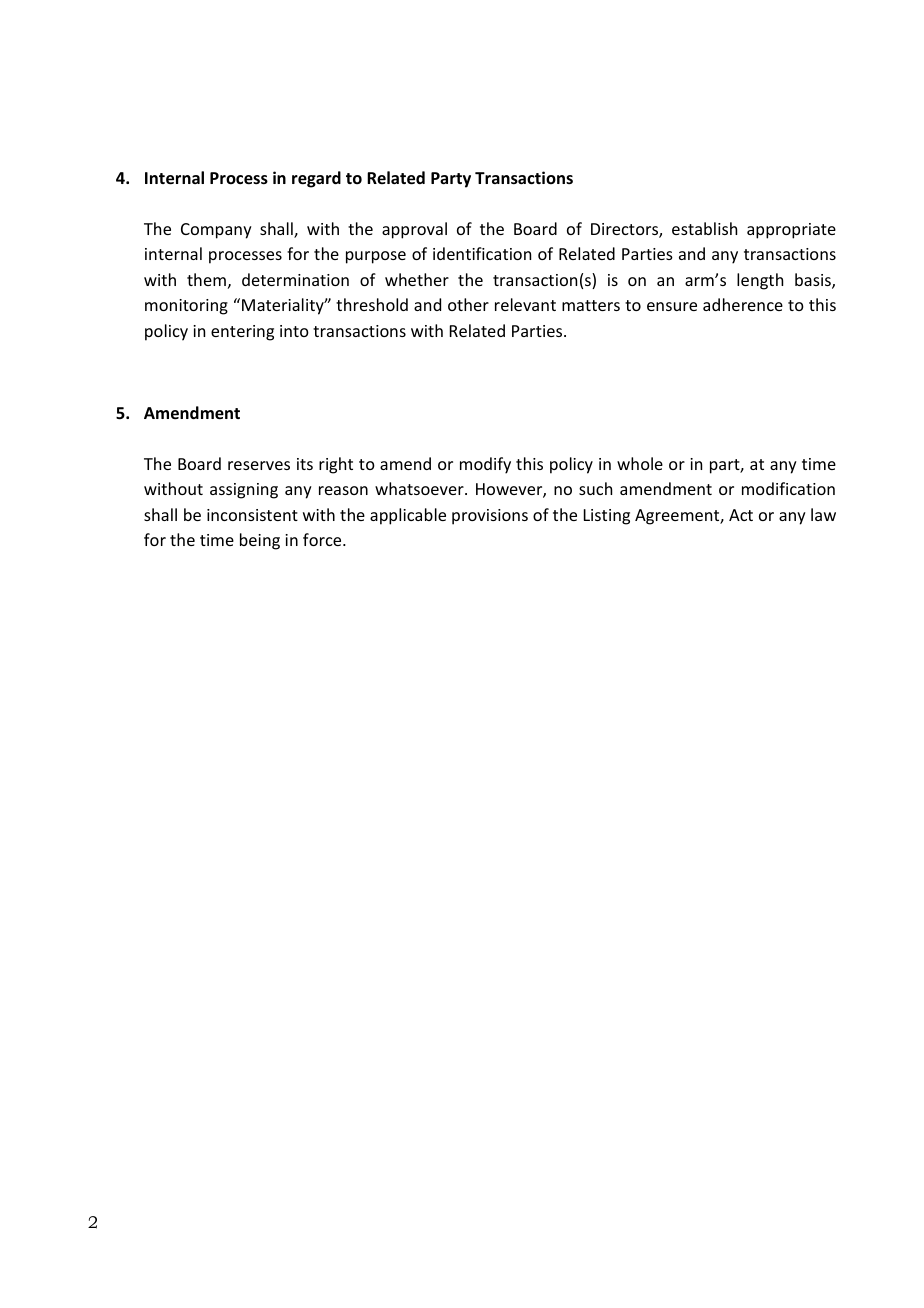  What do you see at coordinates (260, 541) in the document?
I see `being` at bounding box center [260, 541].
